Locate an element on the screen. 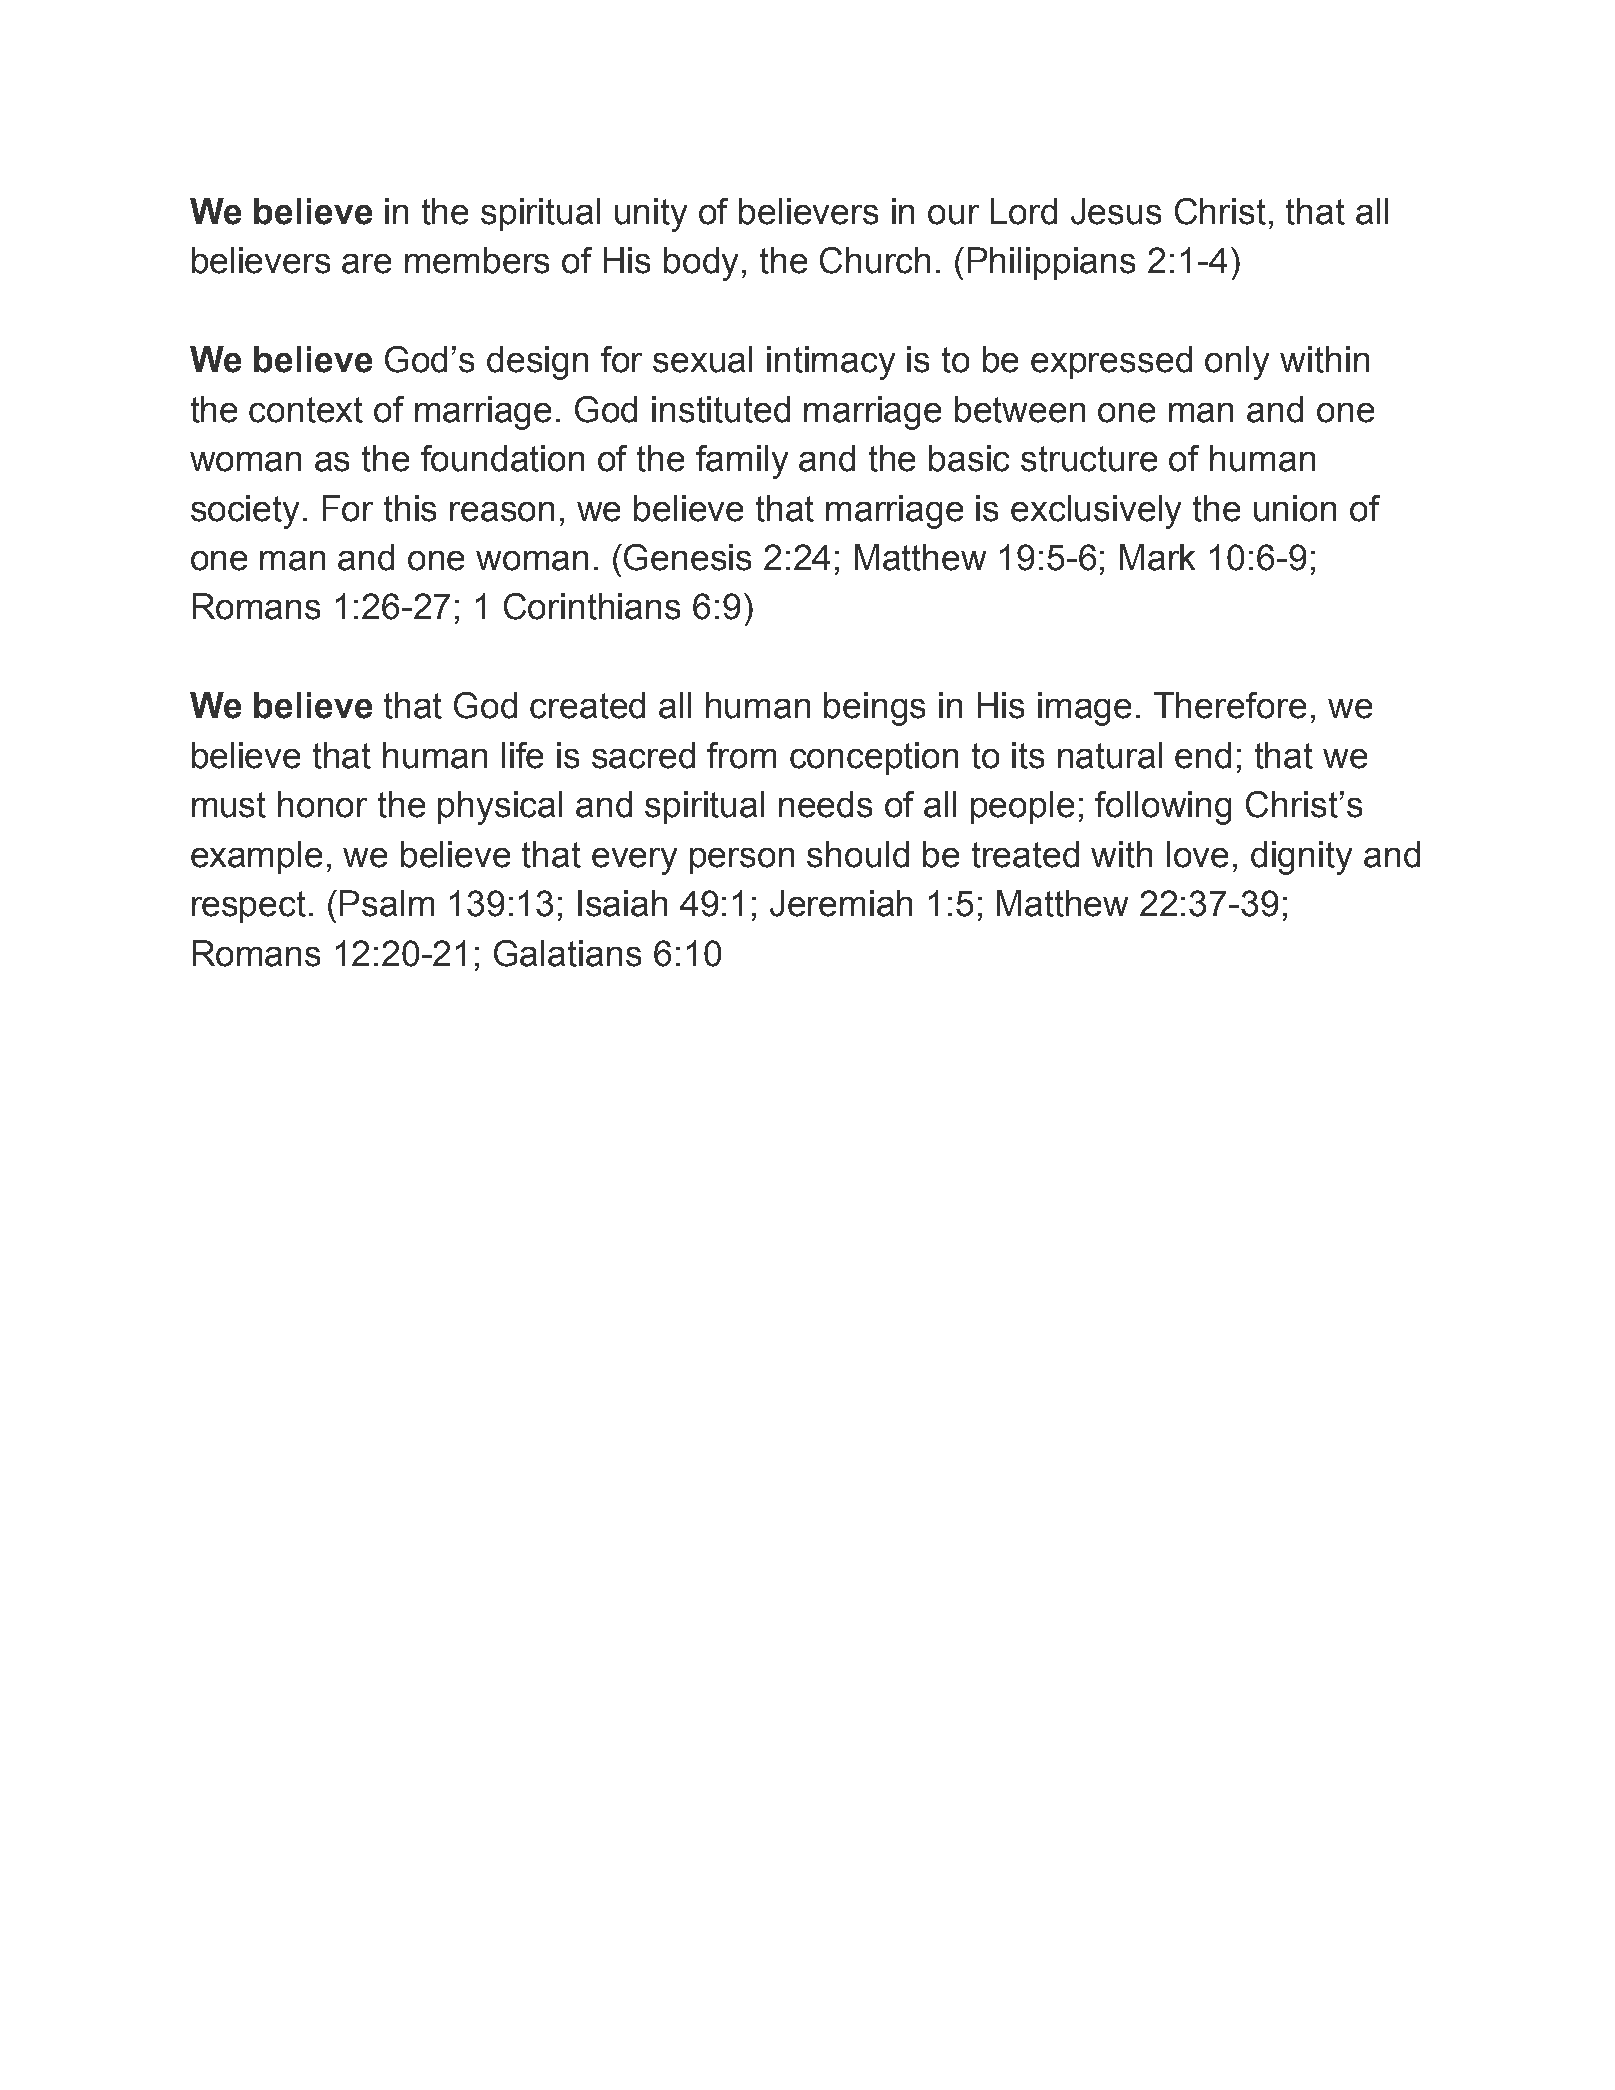 The height and width of the screenshot is (2090, 1615). are is located at coordinates (366, 264).
